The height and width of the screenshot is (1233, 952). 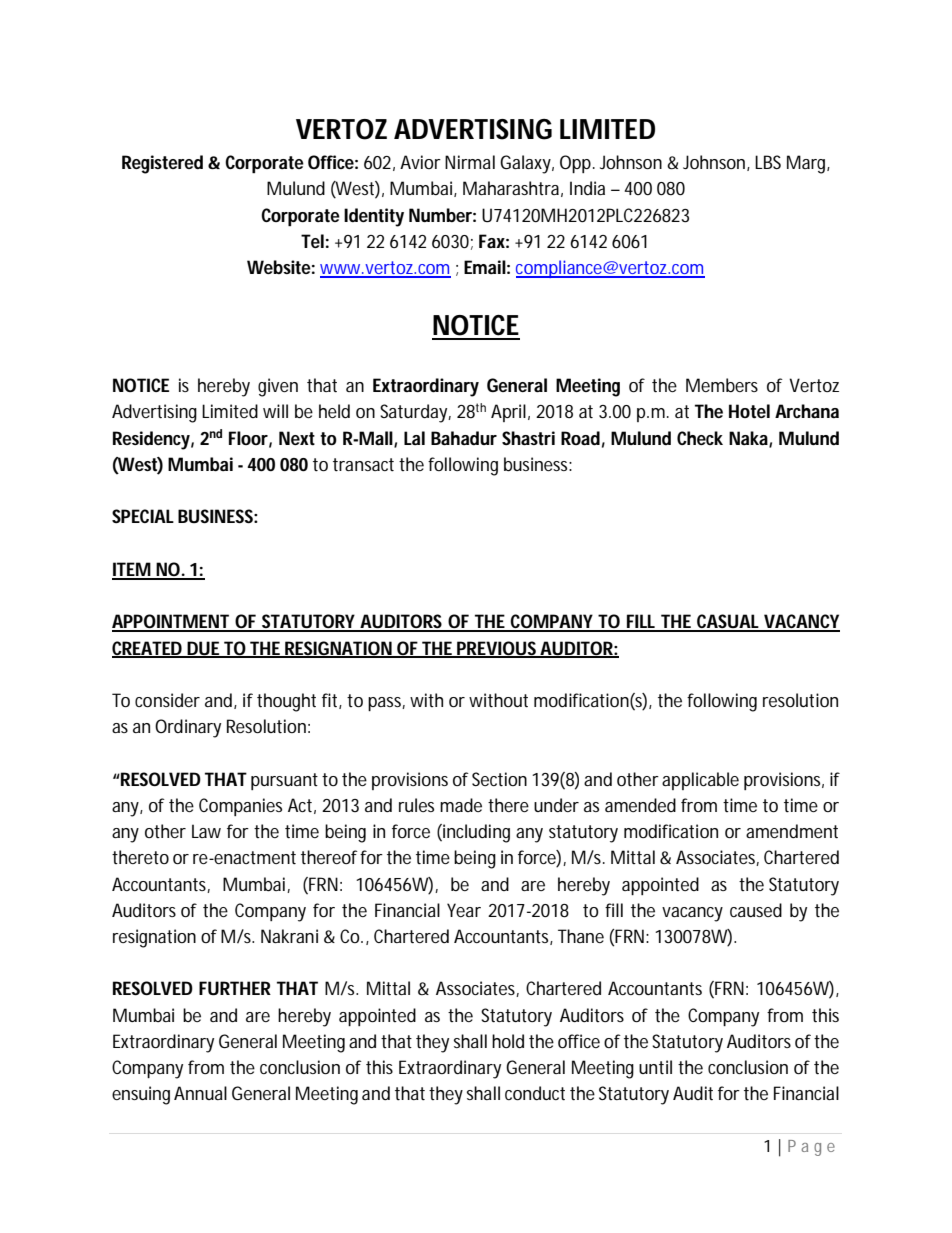 I want to click on Annual, so click(x=200, y=1093).
